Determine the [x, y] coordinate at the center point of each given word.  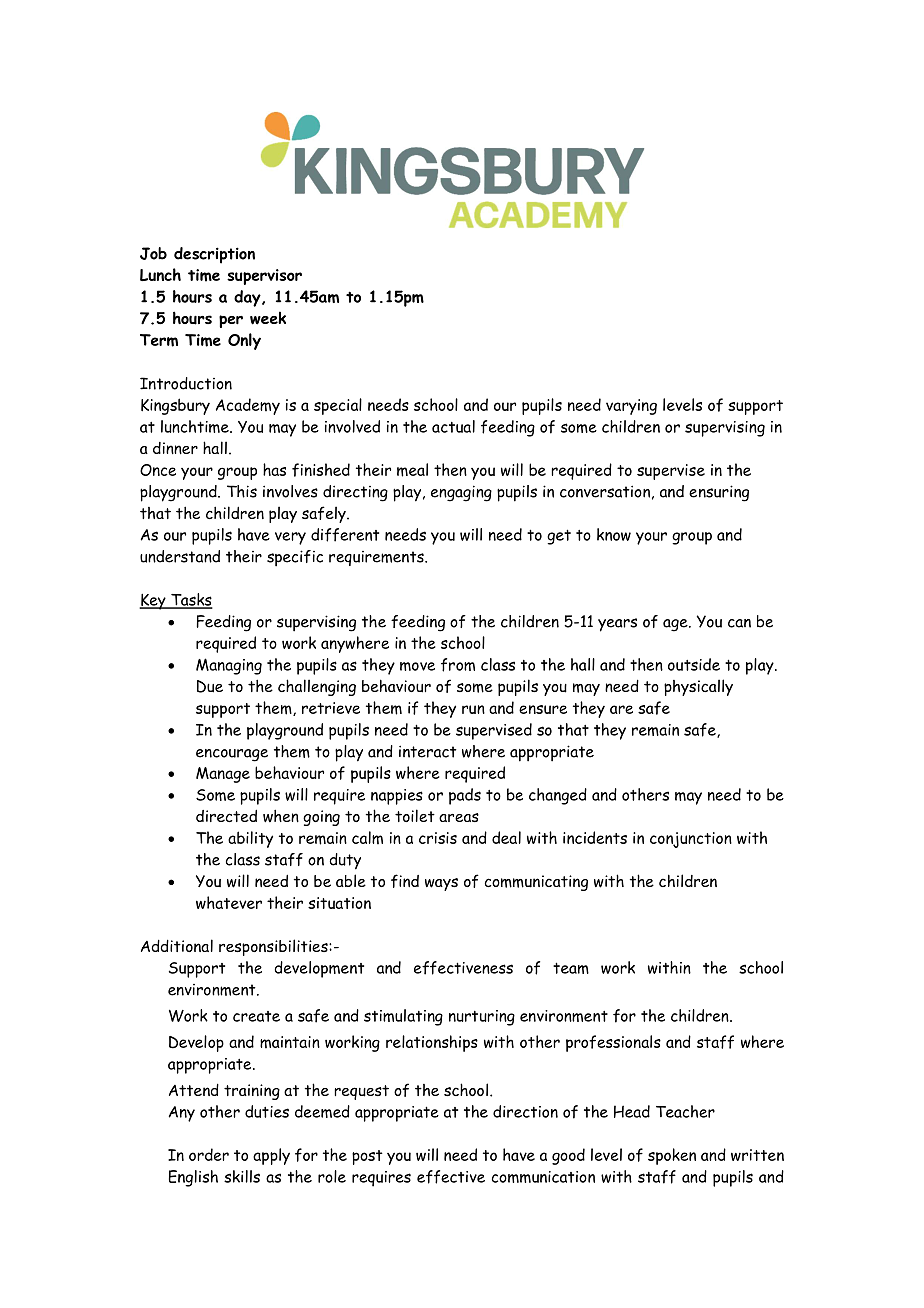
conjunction [691, 840]
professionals [613, 1043]
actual [453, 426]
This [242, 491]
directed [226, 816]
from [458, 665]
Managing [229, 666]
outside [694, 664]
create [256, 1016]
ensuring [719, 493]
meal [412, 470]
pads [465, 796]
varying [631, 407]
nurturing [482, 1018]
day [248, 298]
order [209, 1154]
